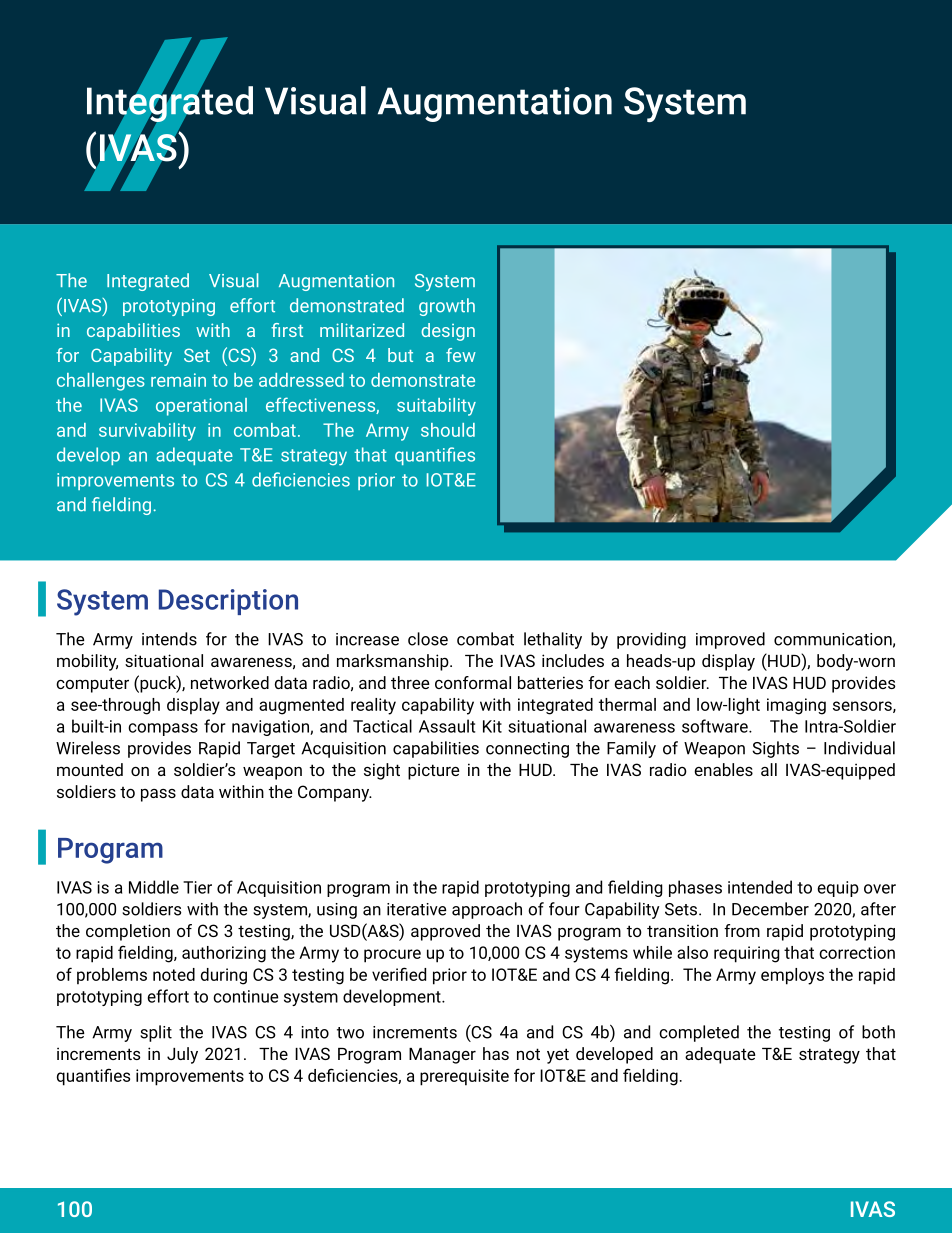  What do you see at coordinates (461, 355) in the page?
I see `few` at bounding box center [461, 355].
